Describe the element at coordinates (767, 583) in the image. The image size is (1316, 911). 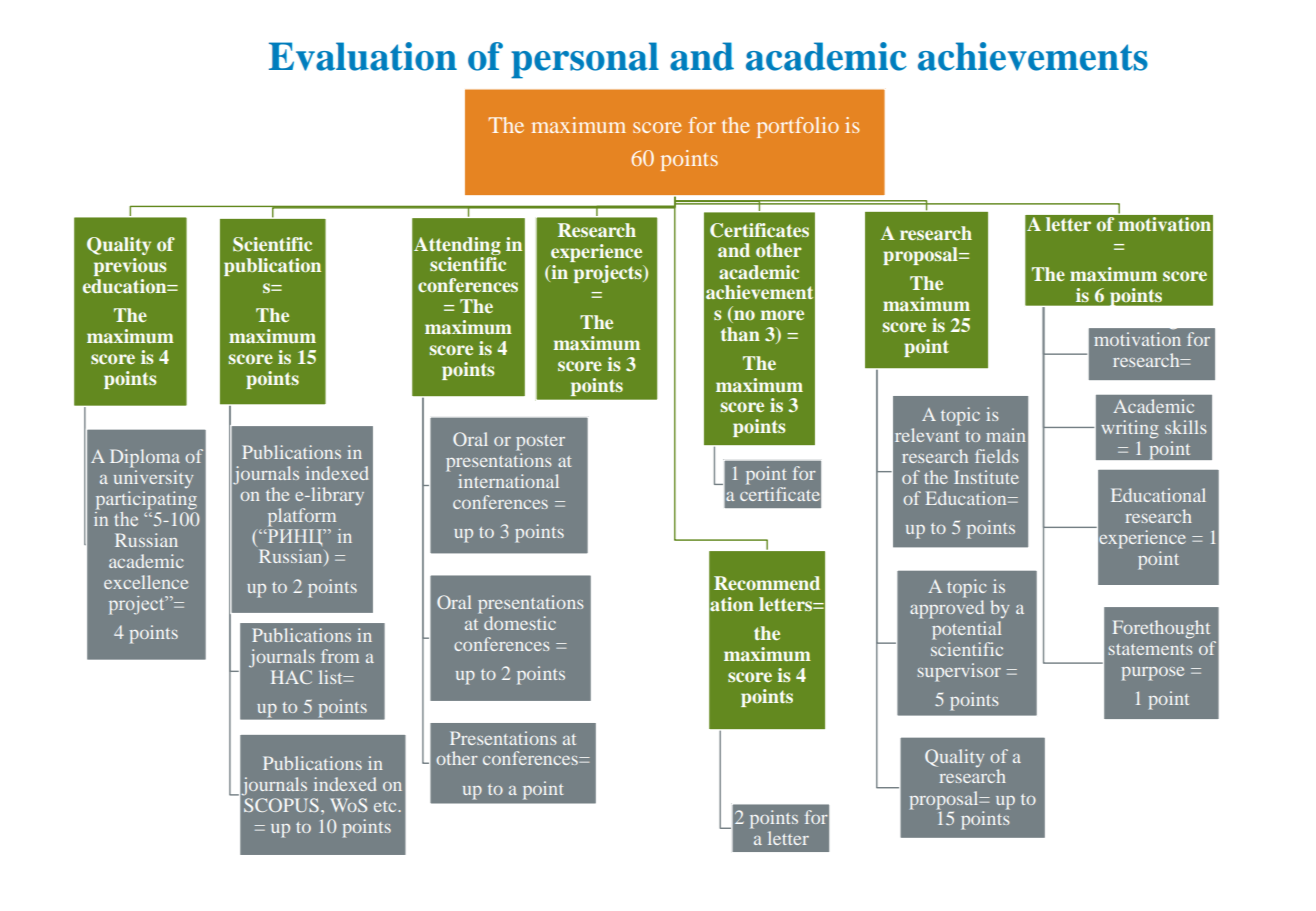
I see `Recommend` at that location.
